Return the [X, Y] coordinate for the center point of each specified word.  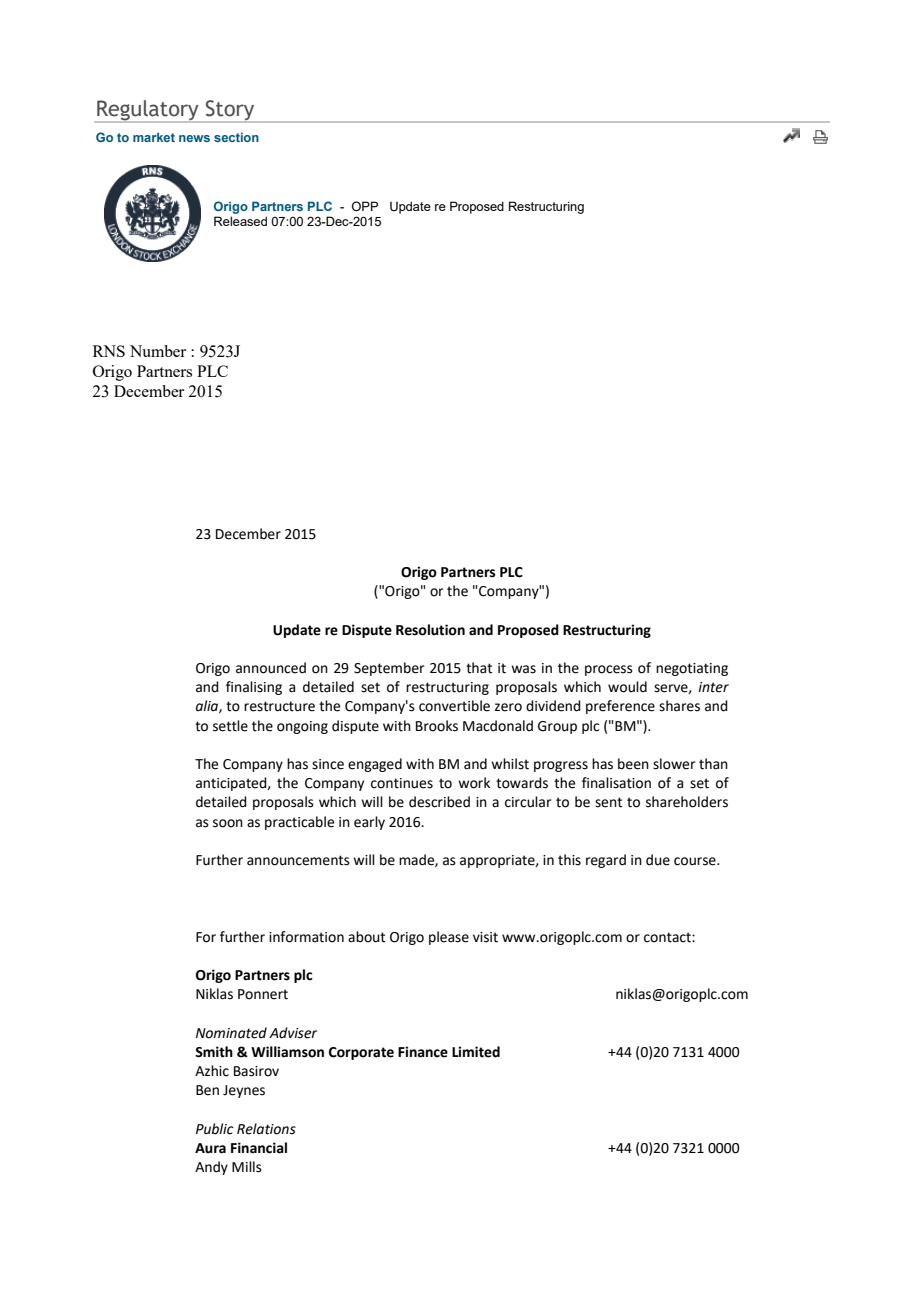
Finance [423, 1052]
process [609, 670]
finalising [254, 688]
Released [240, 221]
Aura [210, 1148]
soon [228, 823]
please [449, 938]
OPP [365, 206]
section [236, 137]
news [194, 138]
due [658, 860]
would [627, 687]
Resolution [430, 630]
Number [158, 351]
